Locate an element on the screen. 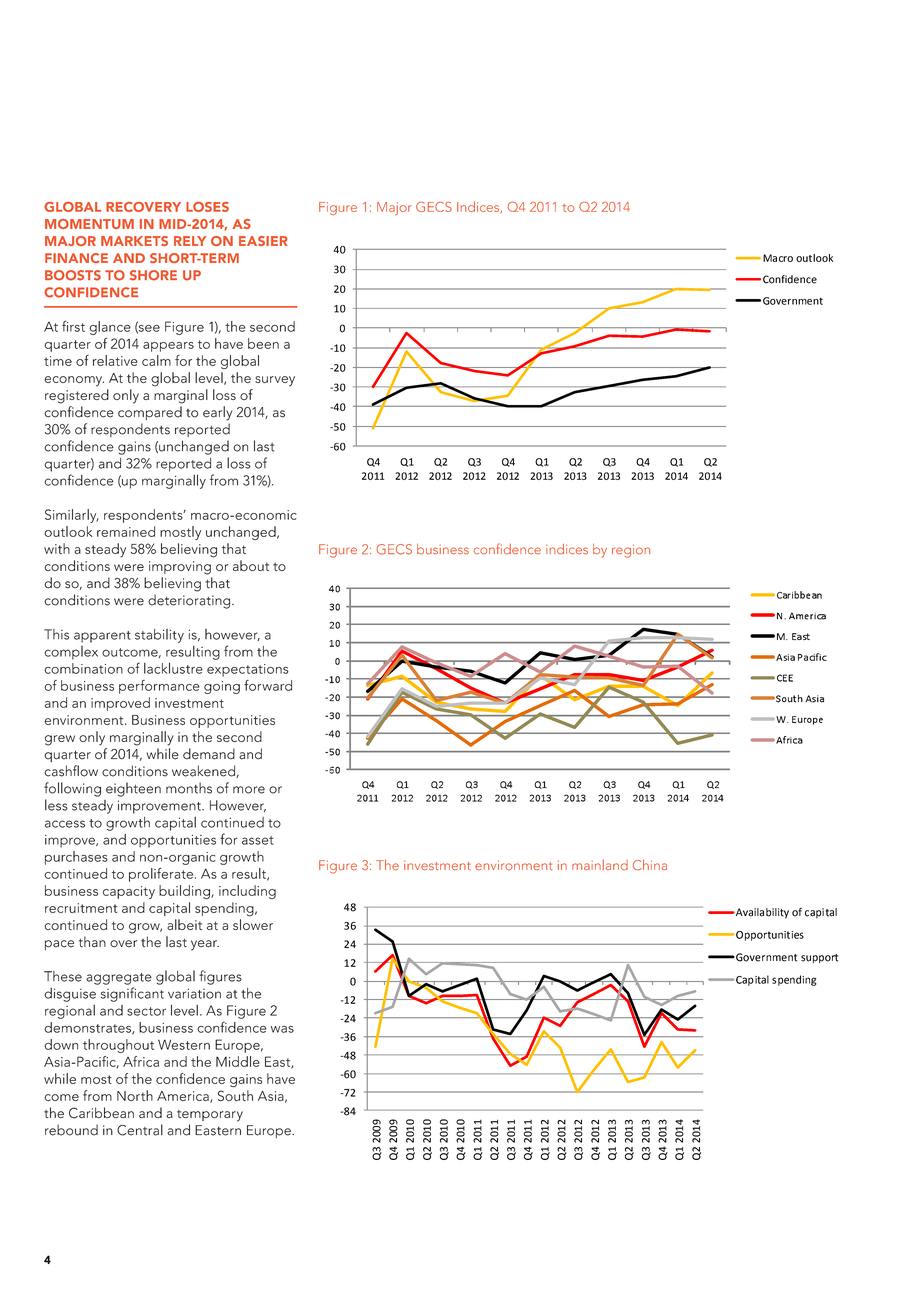 The width and height of the screenshot is (924, 1308). MARKETS is located at coordinates (134, 241).
